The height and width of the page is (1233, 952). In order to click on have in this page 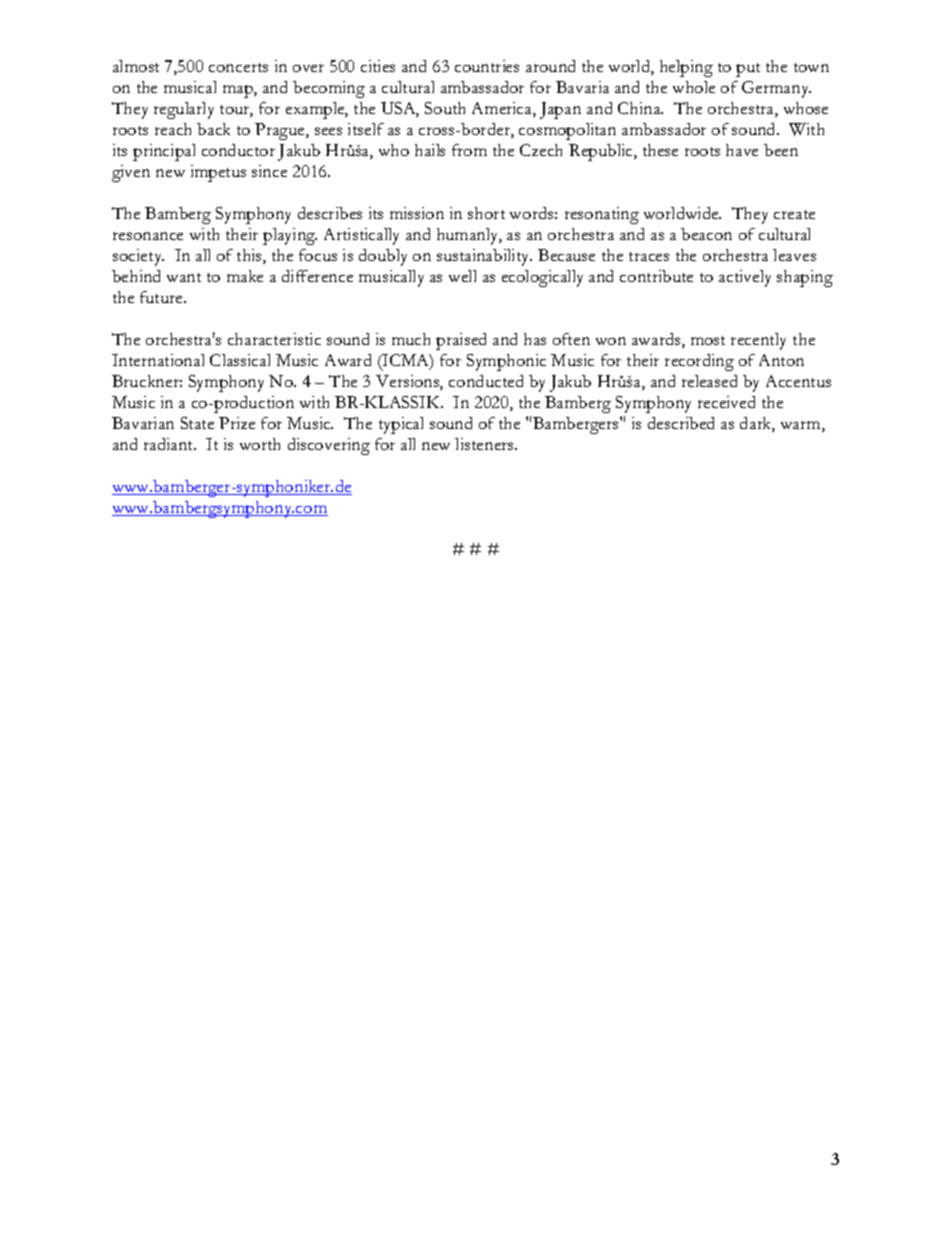, I will do `click(742, 150)`.
